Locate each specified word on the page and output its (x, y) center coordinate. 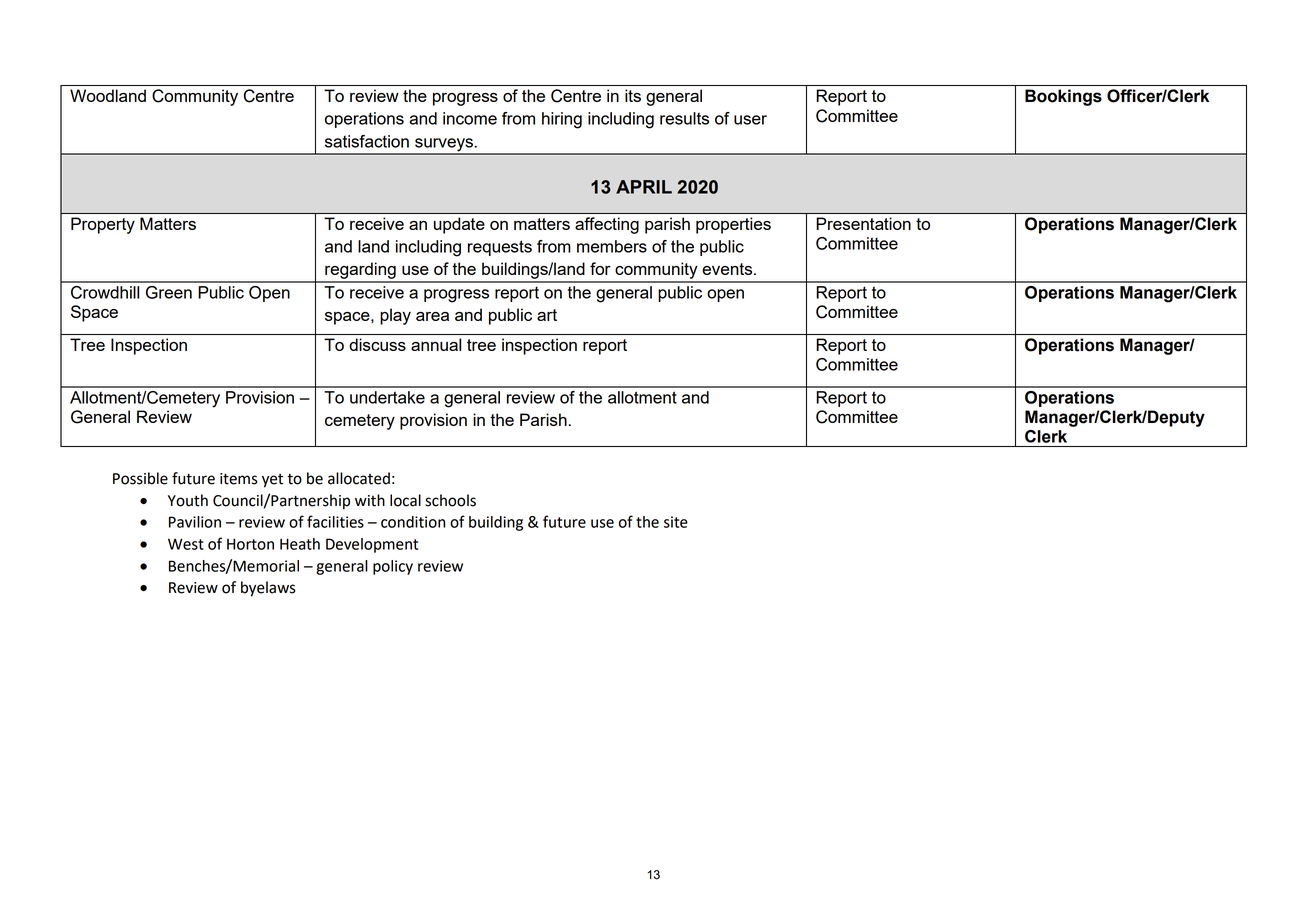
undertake (387, 397)
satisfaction (367, 141)
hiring (562, 120)
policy (393, 567)
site (676, 522)
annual (436, 344)
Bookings (1063, 97)
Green (169, 292)
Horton (250, 544)
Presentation (863, 223)
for (600, 268)
